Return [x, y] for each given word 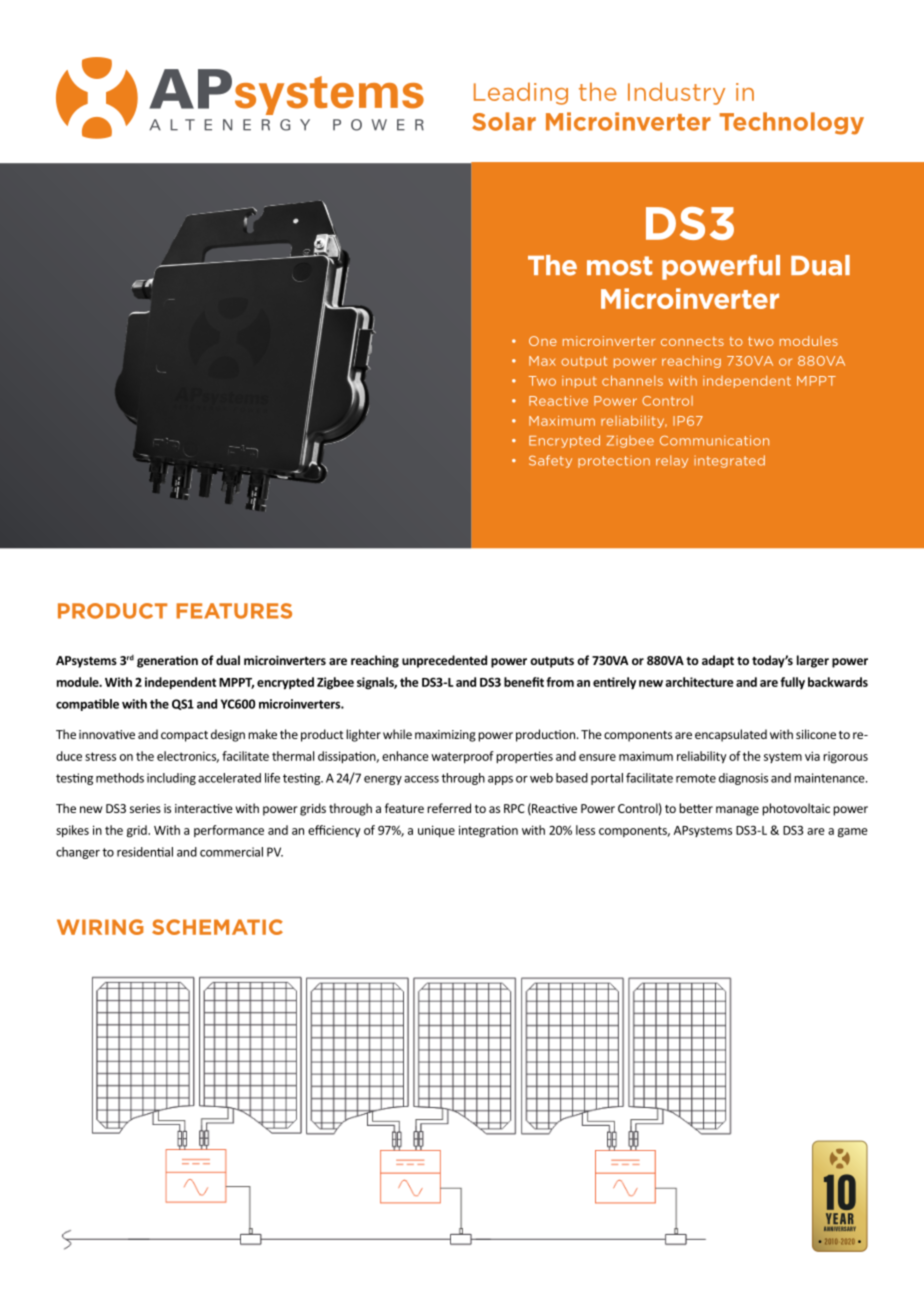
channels [632, 380]
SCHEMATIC [217, 927]
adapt [718, 661]
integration [488, 831]
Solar [504, 121]
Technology [791, 123]
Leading [521, 93]
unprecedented [444, 661]
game [853, 833]
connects [692, 341]
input [579, 382]
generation [167, 662]
